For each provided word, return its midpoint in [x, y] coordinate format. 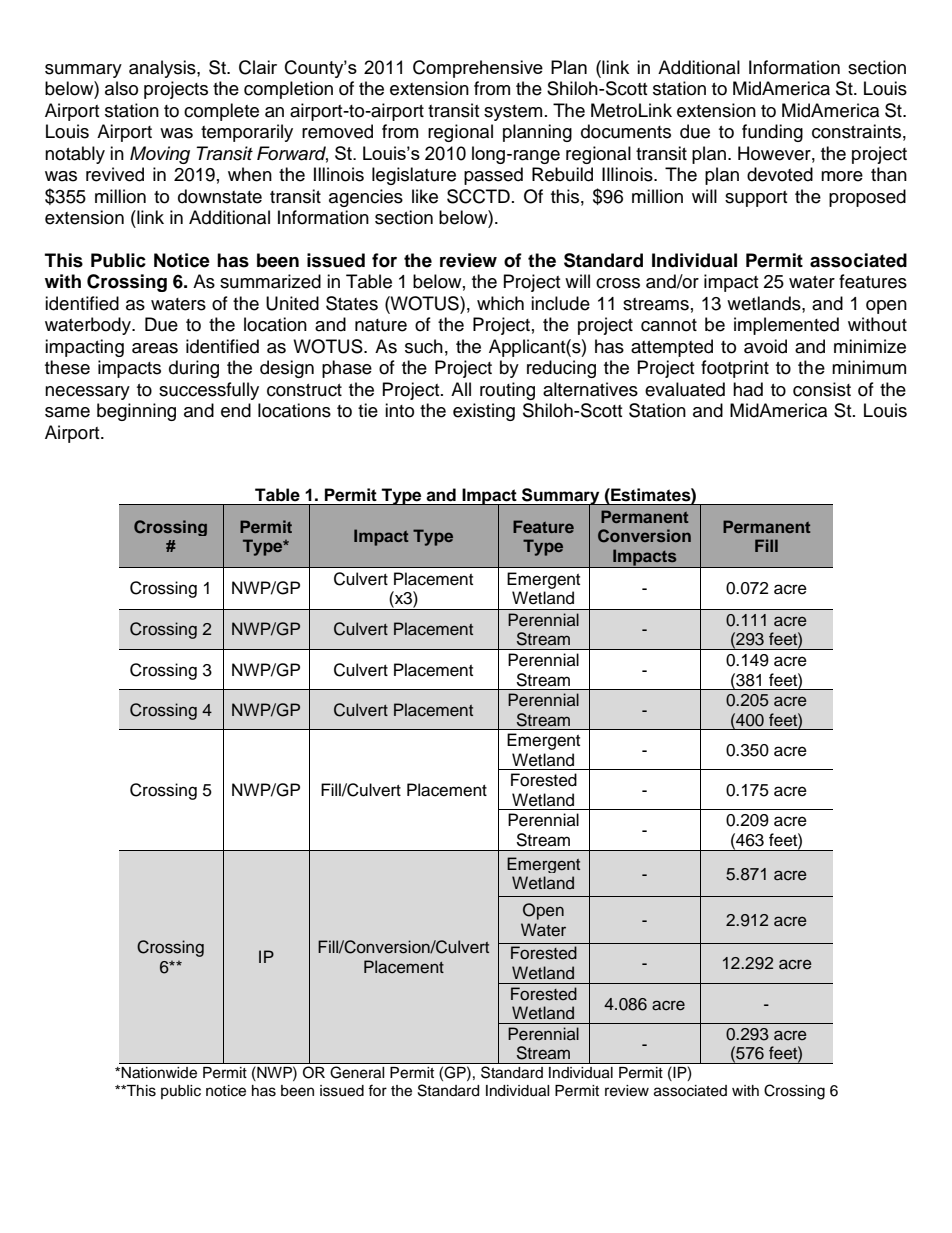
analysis [163, 69]
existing [484, 412]
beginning [136, 412]
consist [822, 389]
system [513, 113]
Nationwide [159, 1073]
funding [772, 133]
